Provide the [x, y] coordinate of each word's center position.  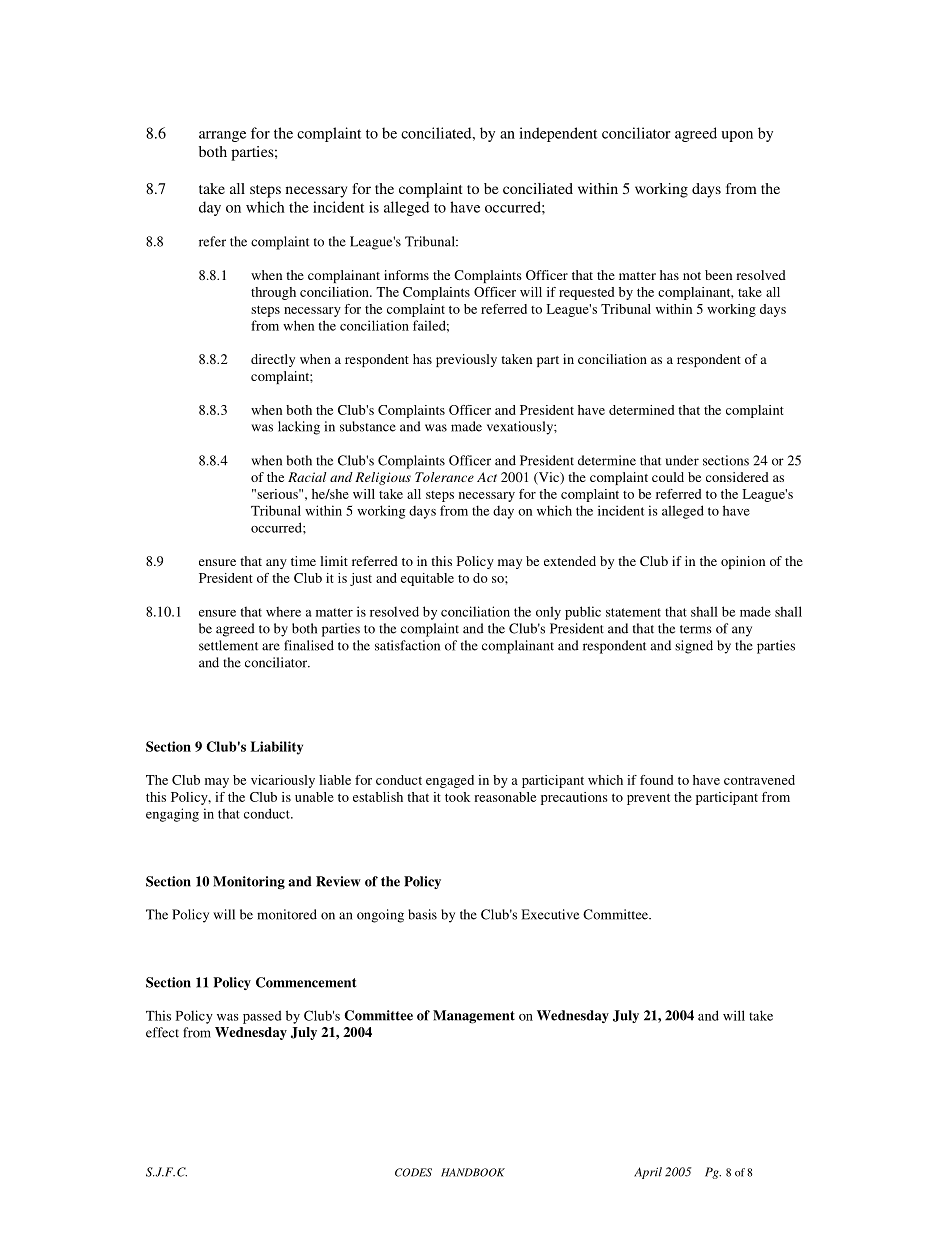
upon [737, 136]
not [692, 276]
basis [422, 914]
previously [466, 360]
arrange [222, 136]
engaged [450, 781]
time [303, 561]
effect [162, 1032]
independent [558, 134]
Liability [277, 748]
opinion [743, 562]
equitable [427, 579]
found [656, 780]
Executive [550, 914]
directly [273, 360]
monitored [287, 914]
